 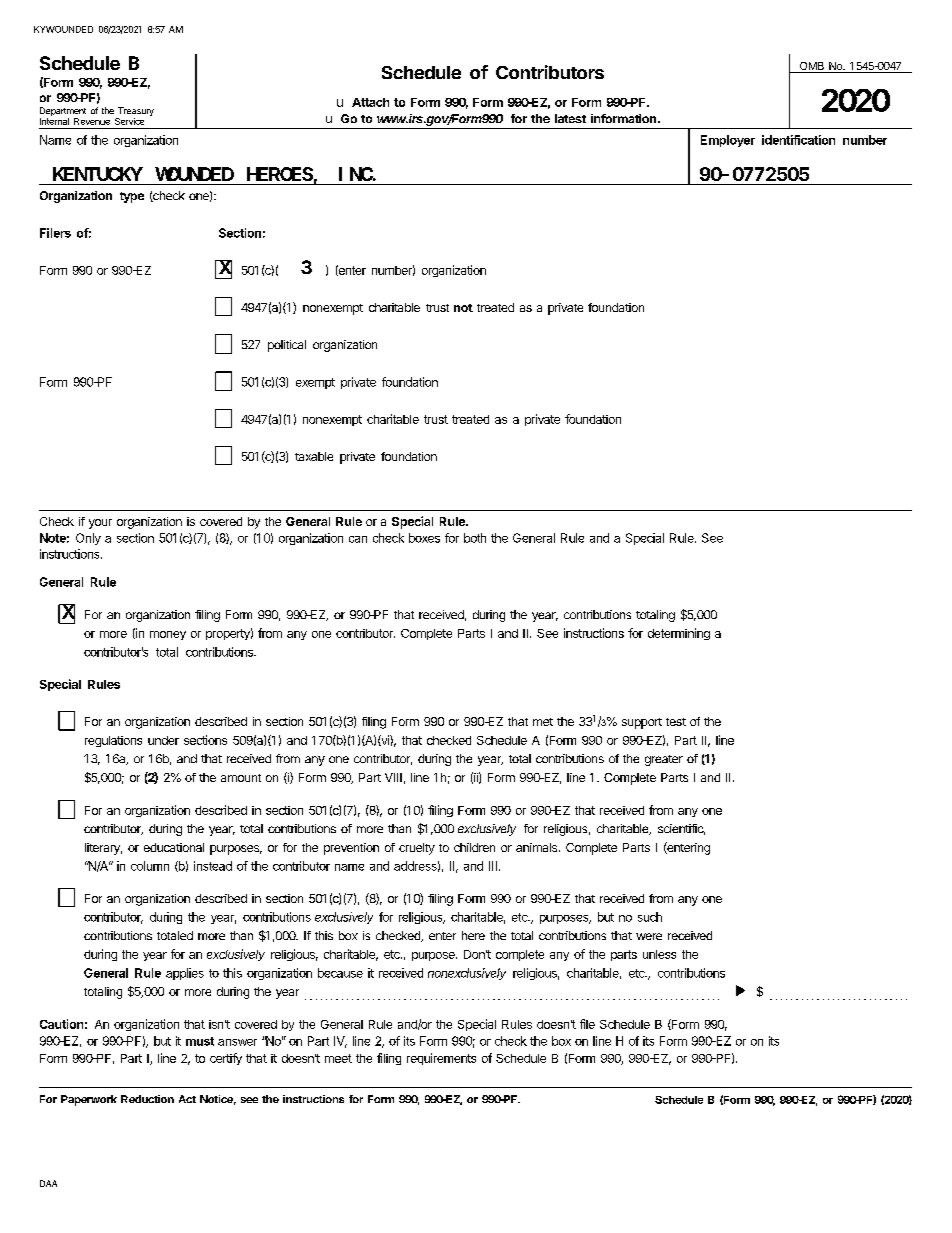 I want to click on political, so click(x=287, y=346).
